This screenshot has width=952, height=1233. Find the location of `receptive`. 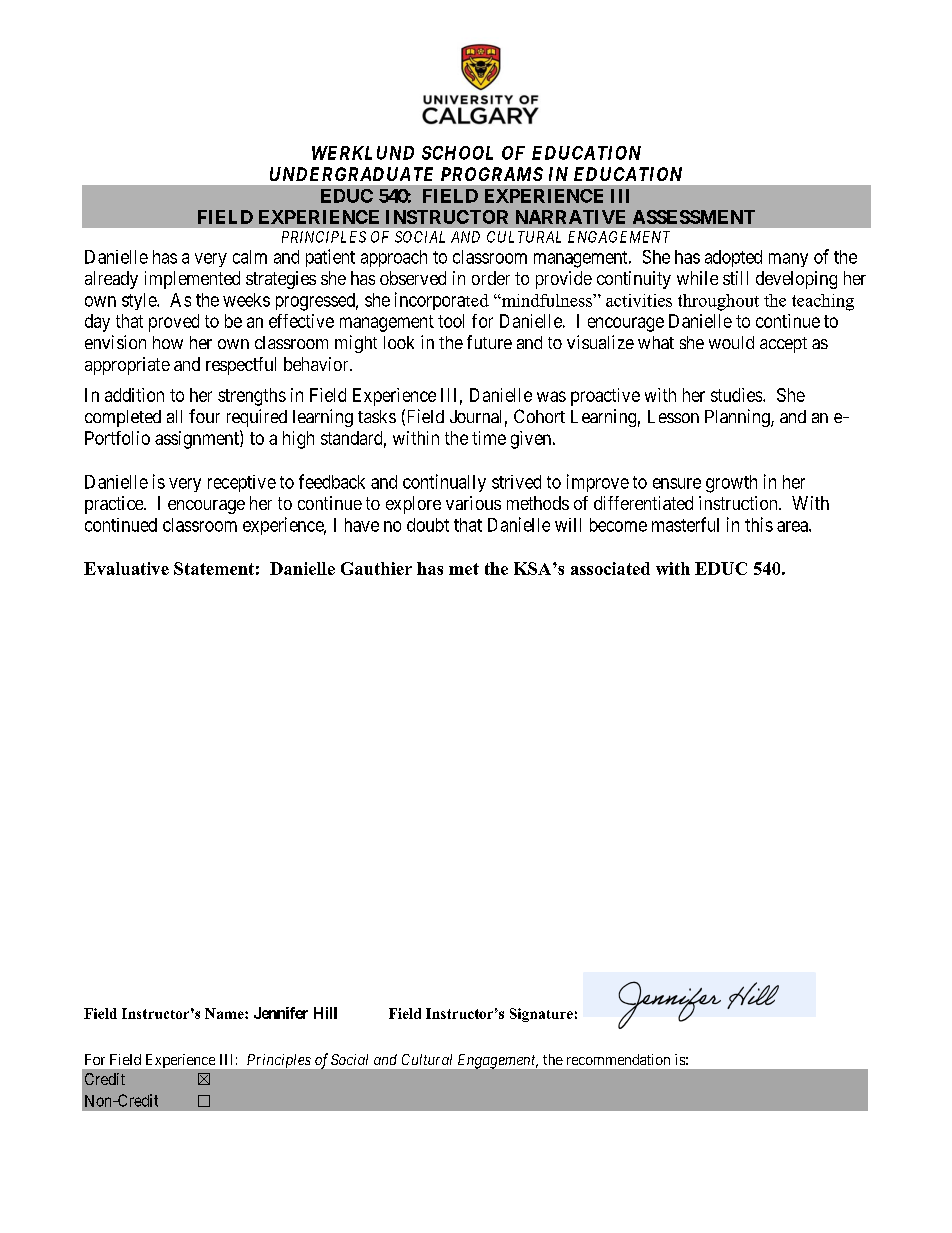

receptive is located at coordinates (242, 483).
